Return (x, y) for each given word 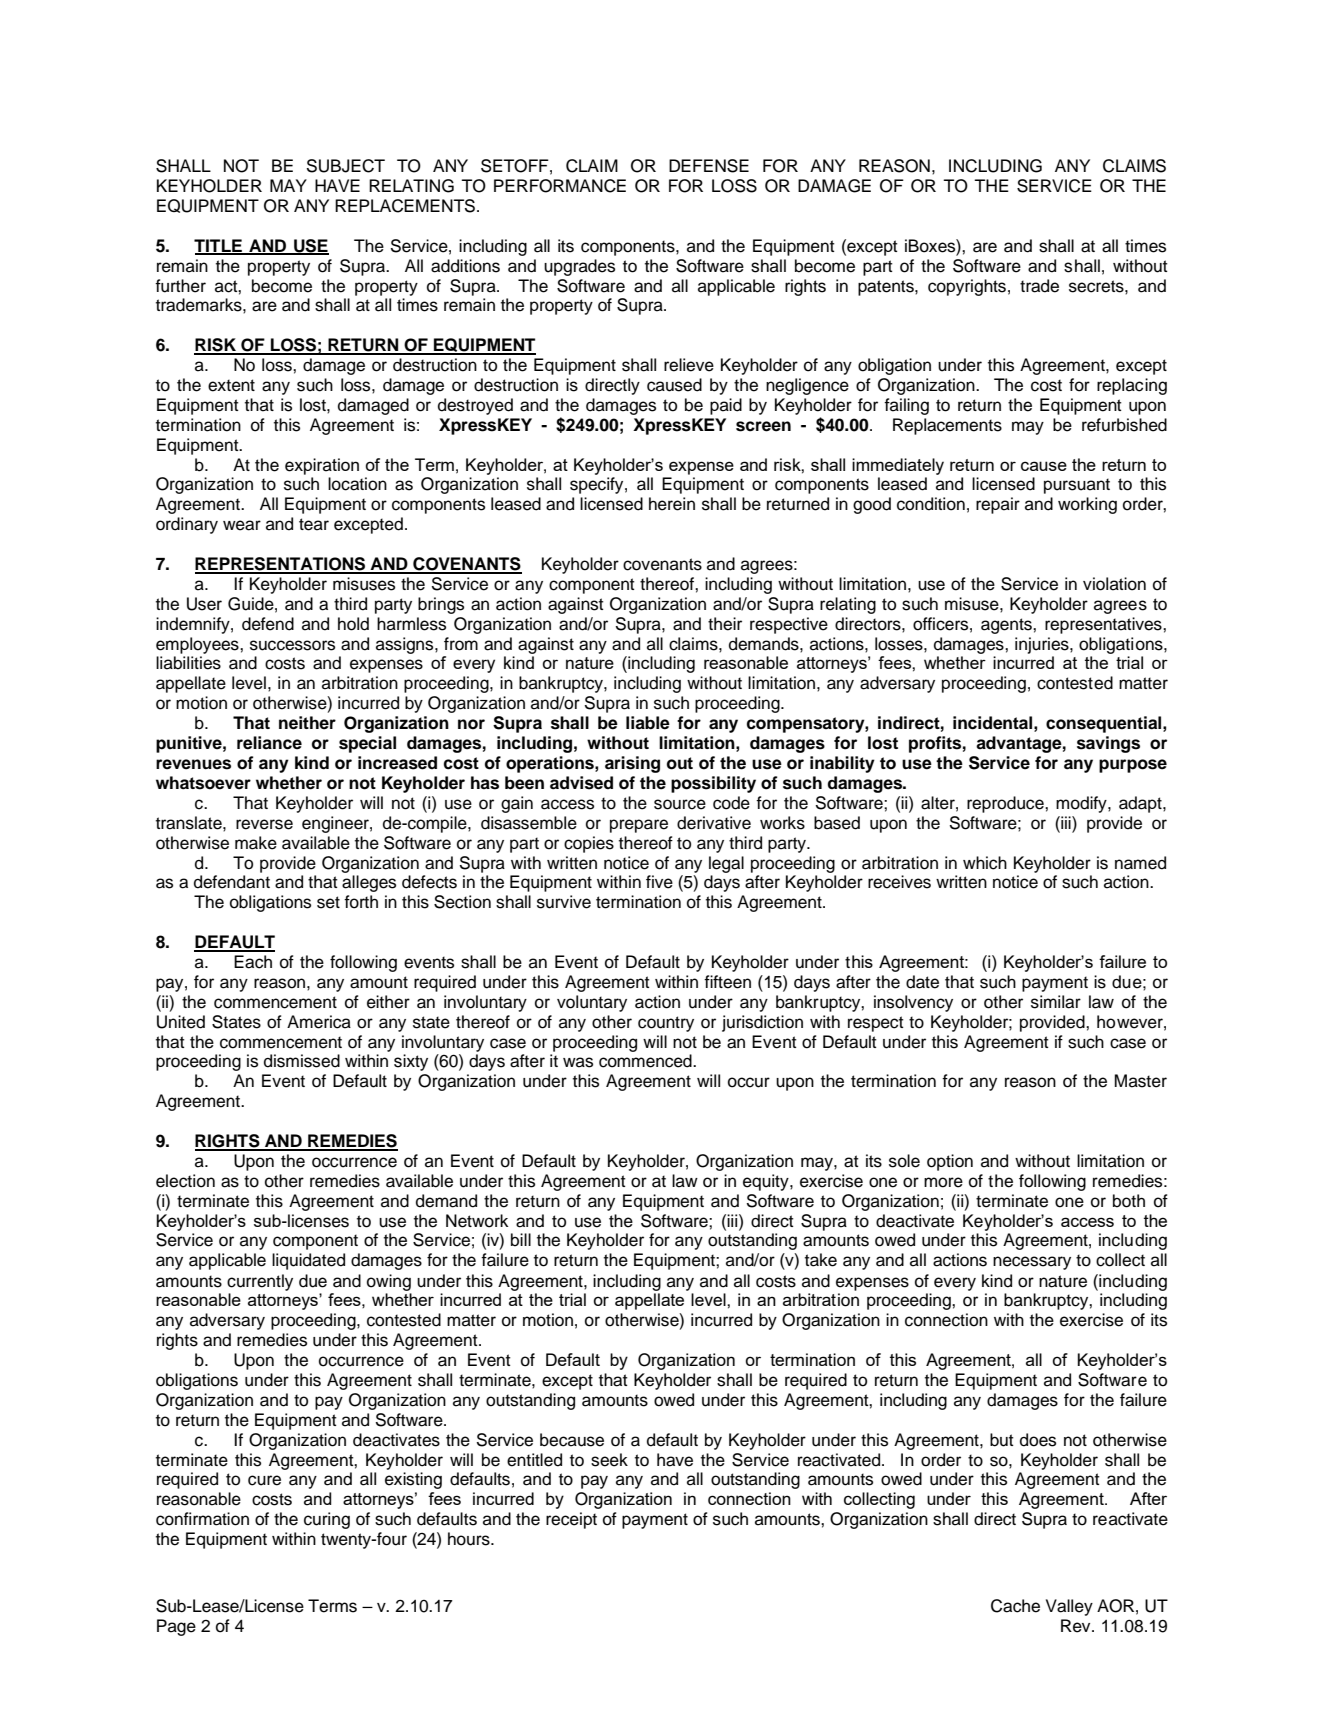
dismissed (302, 1061)
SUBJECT (346, 166)
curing (327, 1520)
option (950, 1162)
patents (887, 288)
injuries (1043, 645)
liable (648, 723)
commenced (646, 1061)
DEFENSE (709, 166)
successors (292, 645)
